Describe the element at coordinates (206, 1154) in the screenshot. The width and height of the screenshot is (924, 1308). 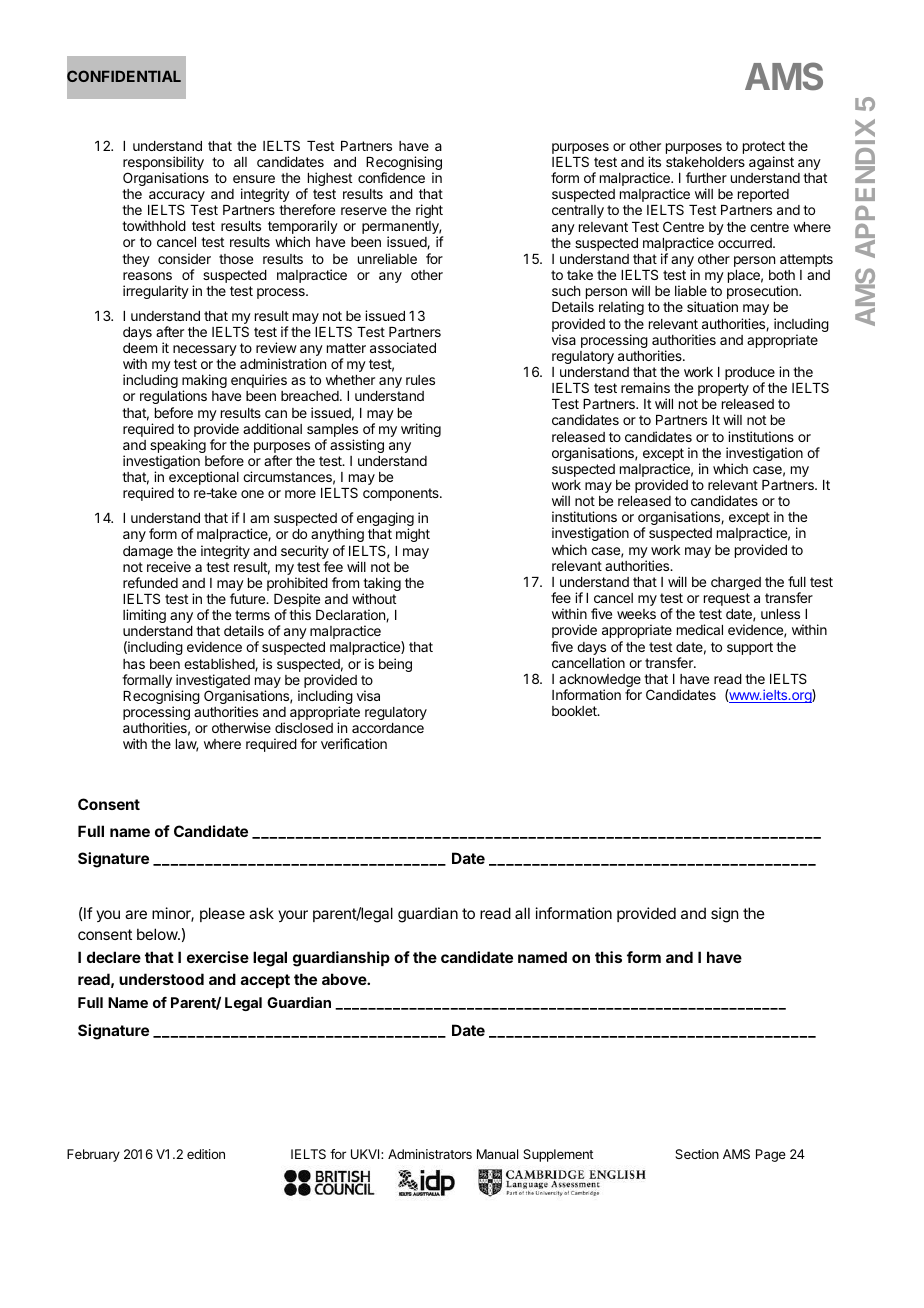
I see `edition` at that location.
